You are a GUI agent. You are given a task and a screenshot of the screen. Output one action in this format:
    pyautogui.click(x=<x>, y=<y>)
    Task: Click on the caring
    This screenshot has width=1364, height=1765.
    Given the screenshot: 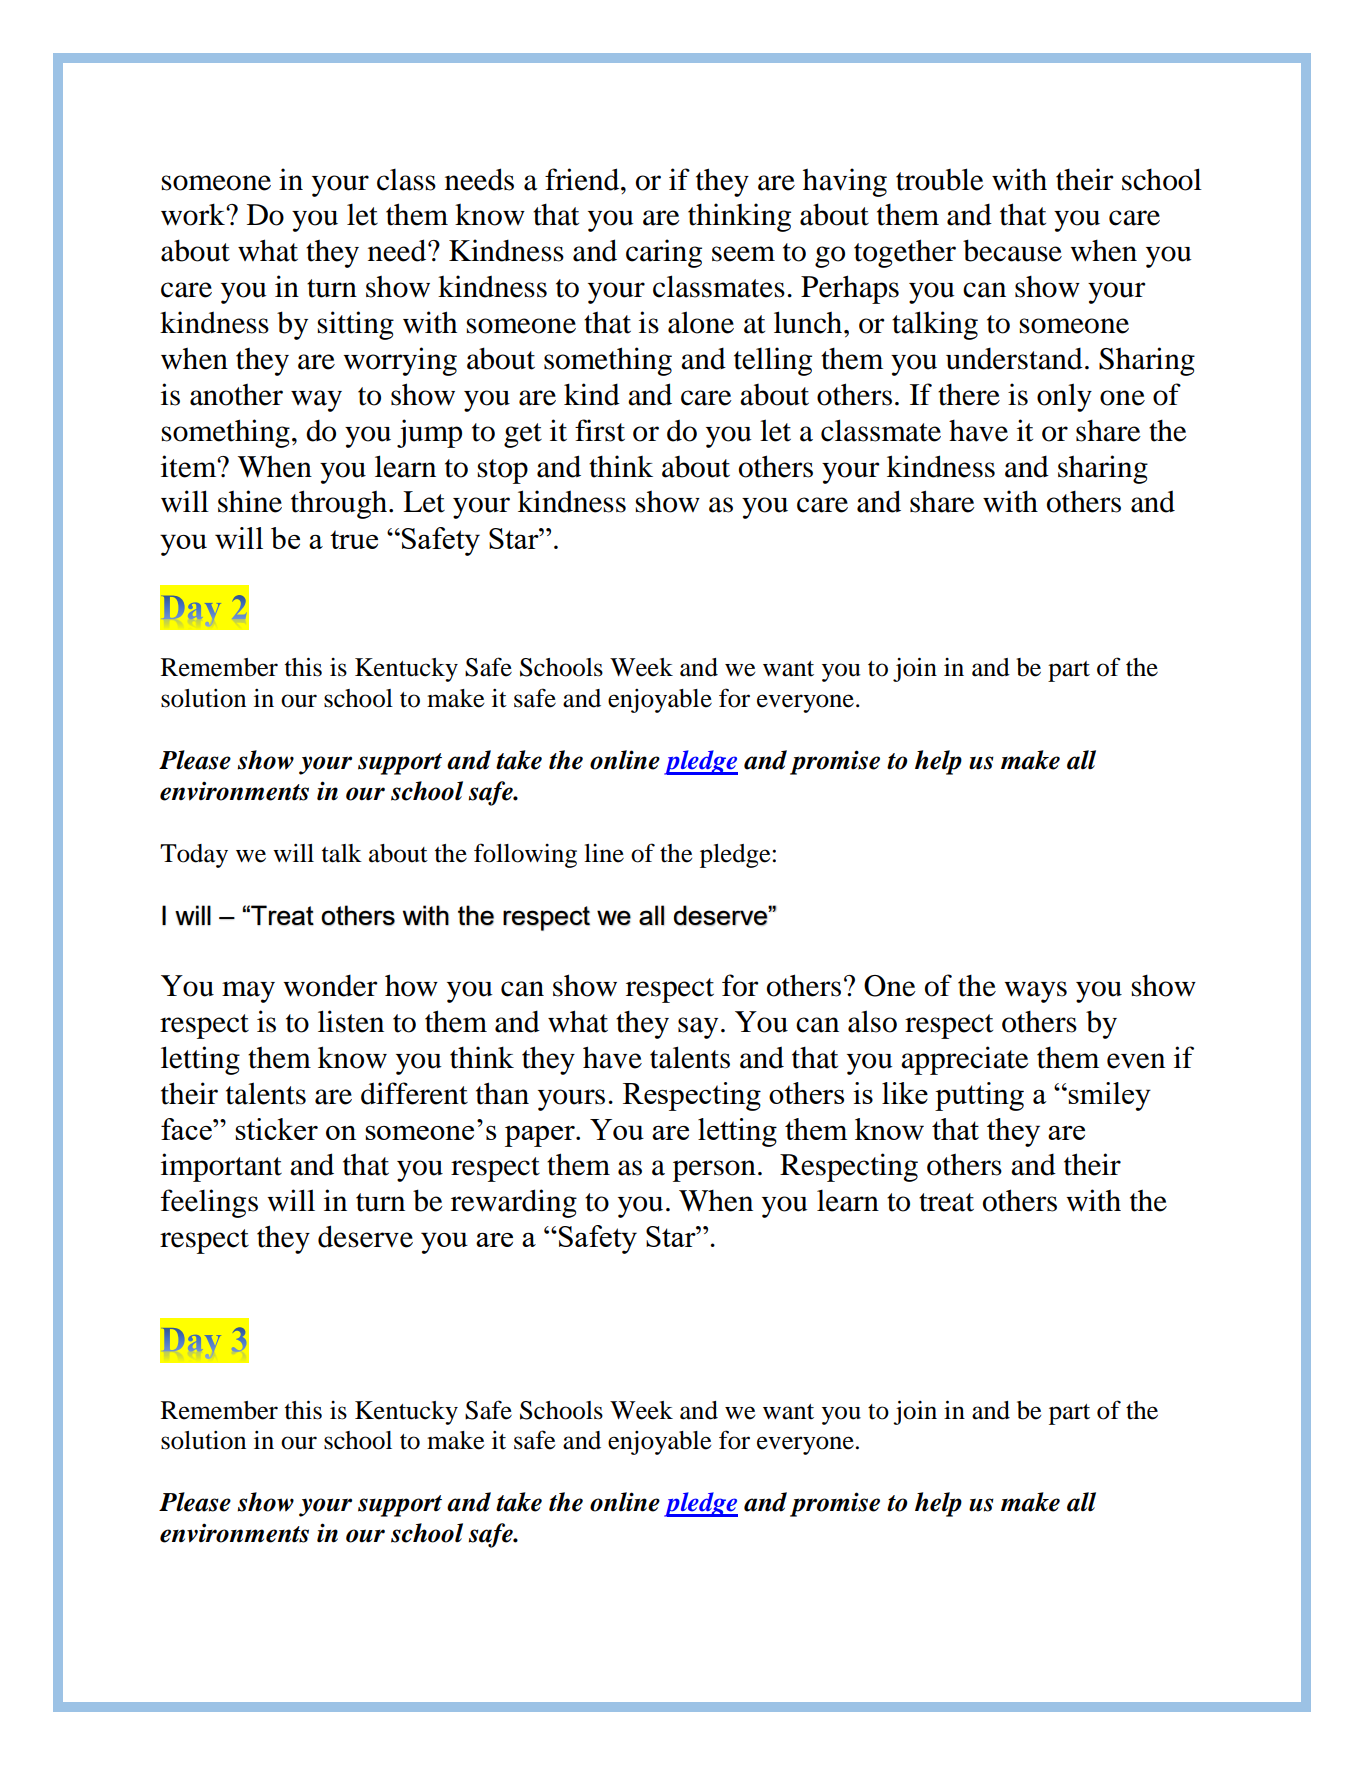 What is the action you would take?
    pyautogui.click(x=664, y=253)
